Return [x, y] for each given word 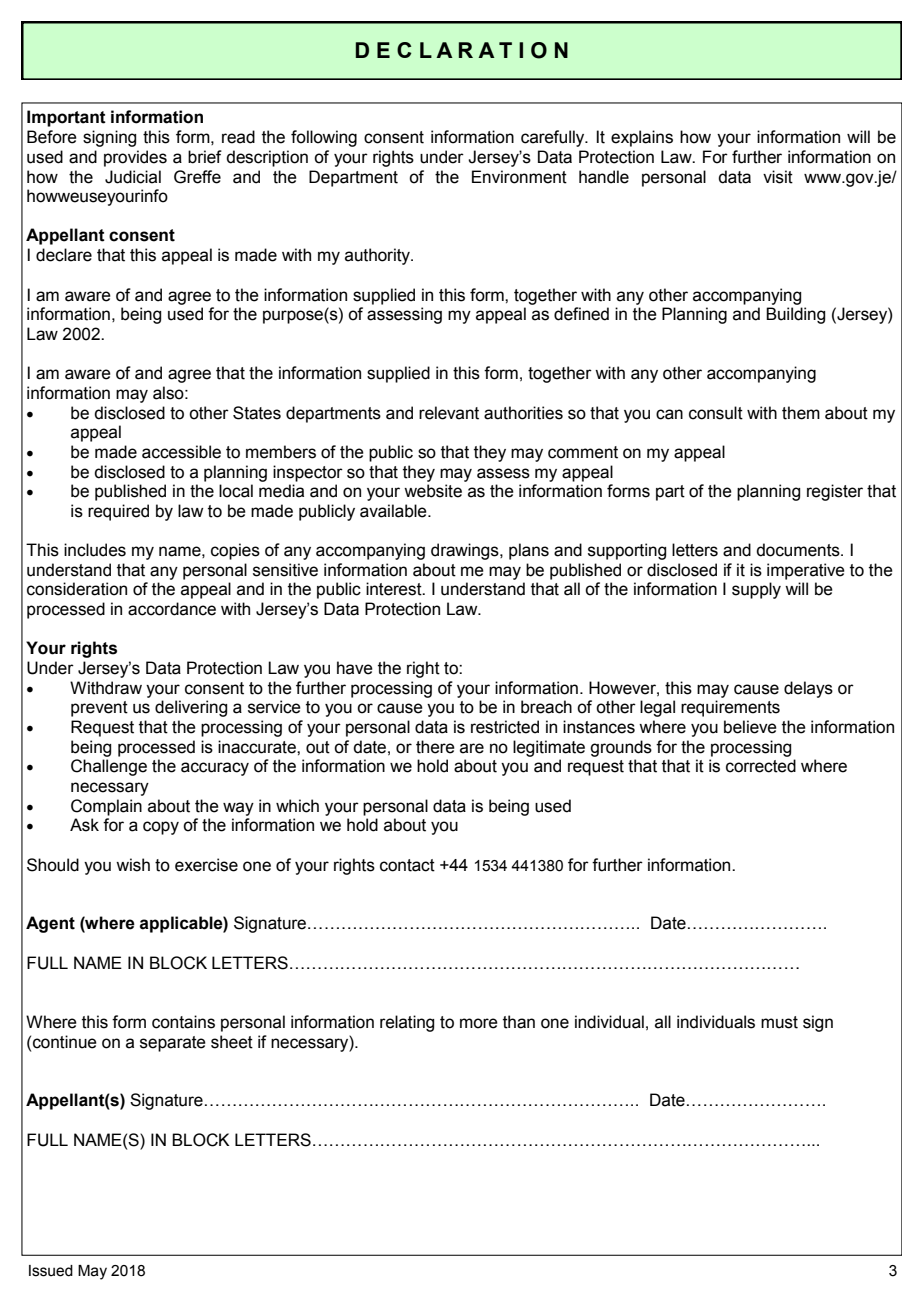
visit [778, 177]
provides [135, 158]
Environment [519, 177]
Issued [51, 1271]
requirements [730, 708]
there [435, 747]
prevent [99, 709]
